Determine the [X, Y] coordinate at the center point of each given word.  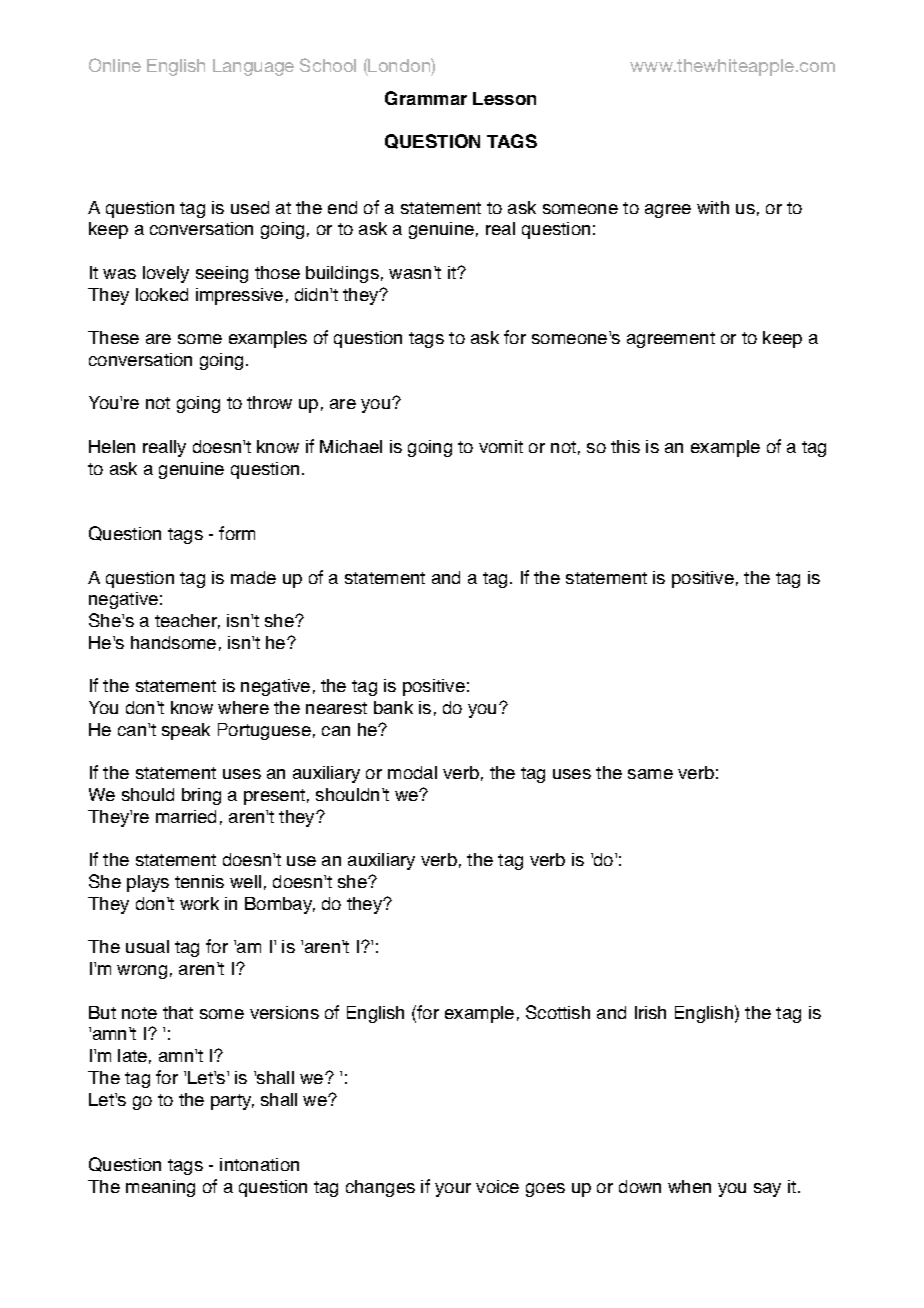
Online [115, 65]
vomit [501, 446]
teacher [187, 621]
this [625, 446]
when [689, 1186]
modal [412, 772]
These [113, 337]
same [650, 774]
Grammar [426, 98]
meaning [160, 1188]
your [453, 1190]
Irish [650, 1012]
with [713, 207]
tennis [199, 881]
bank [393, 707]
